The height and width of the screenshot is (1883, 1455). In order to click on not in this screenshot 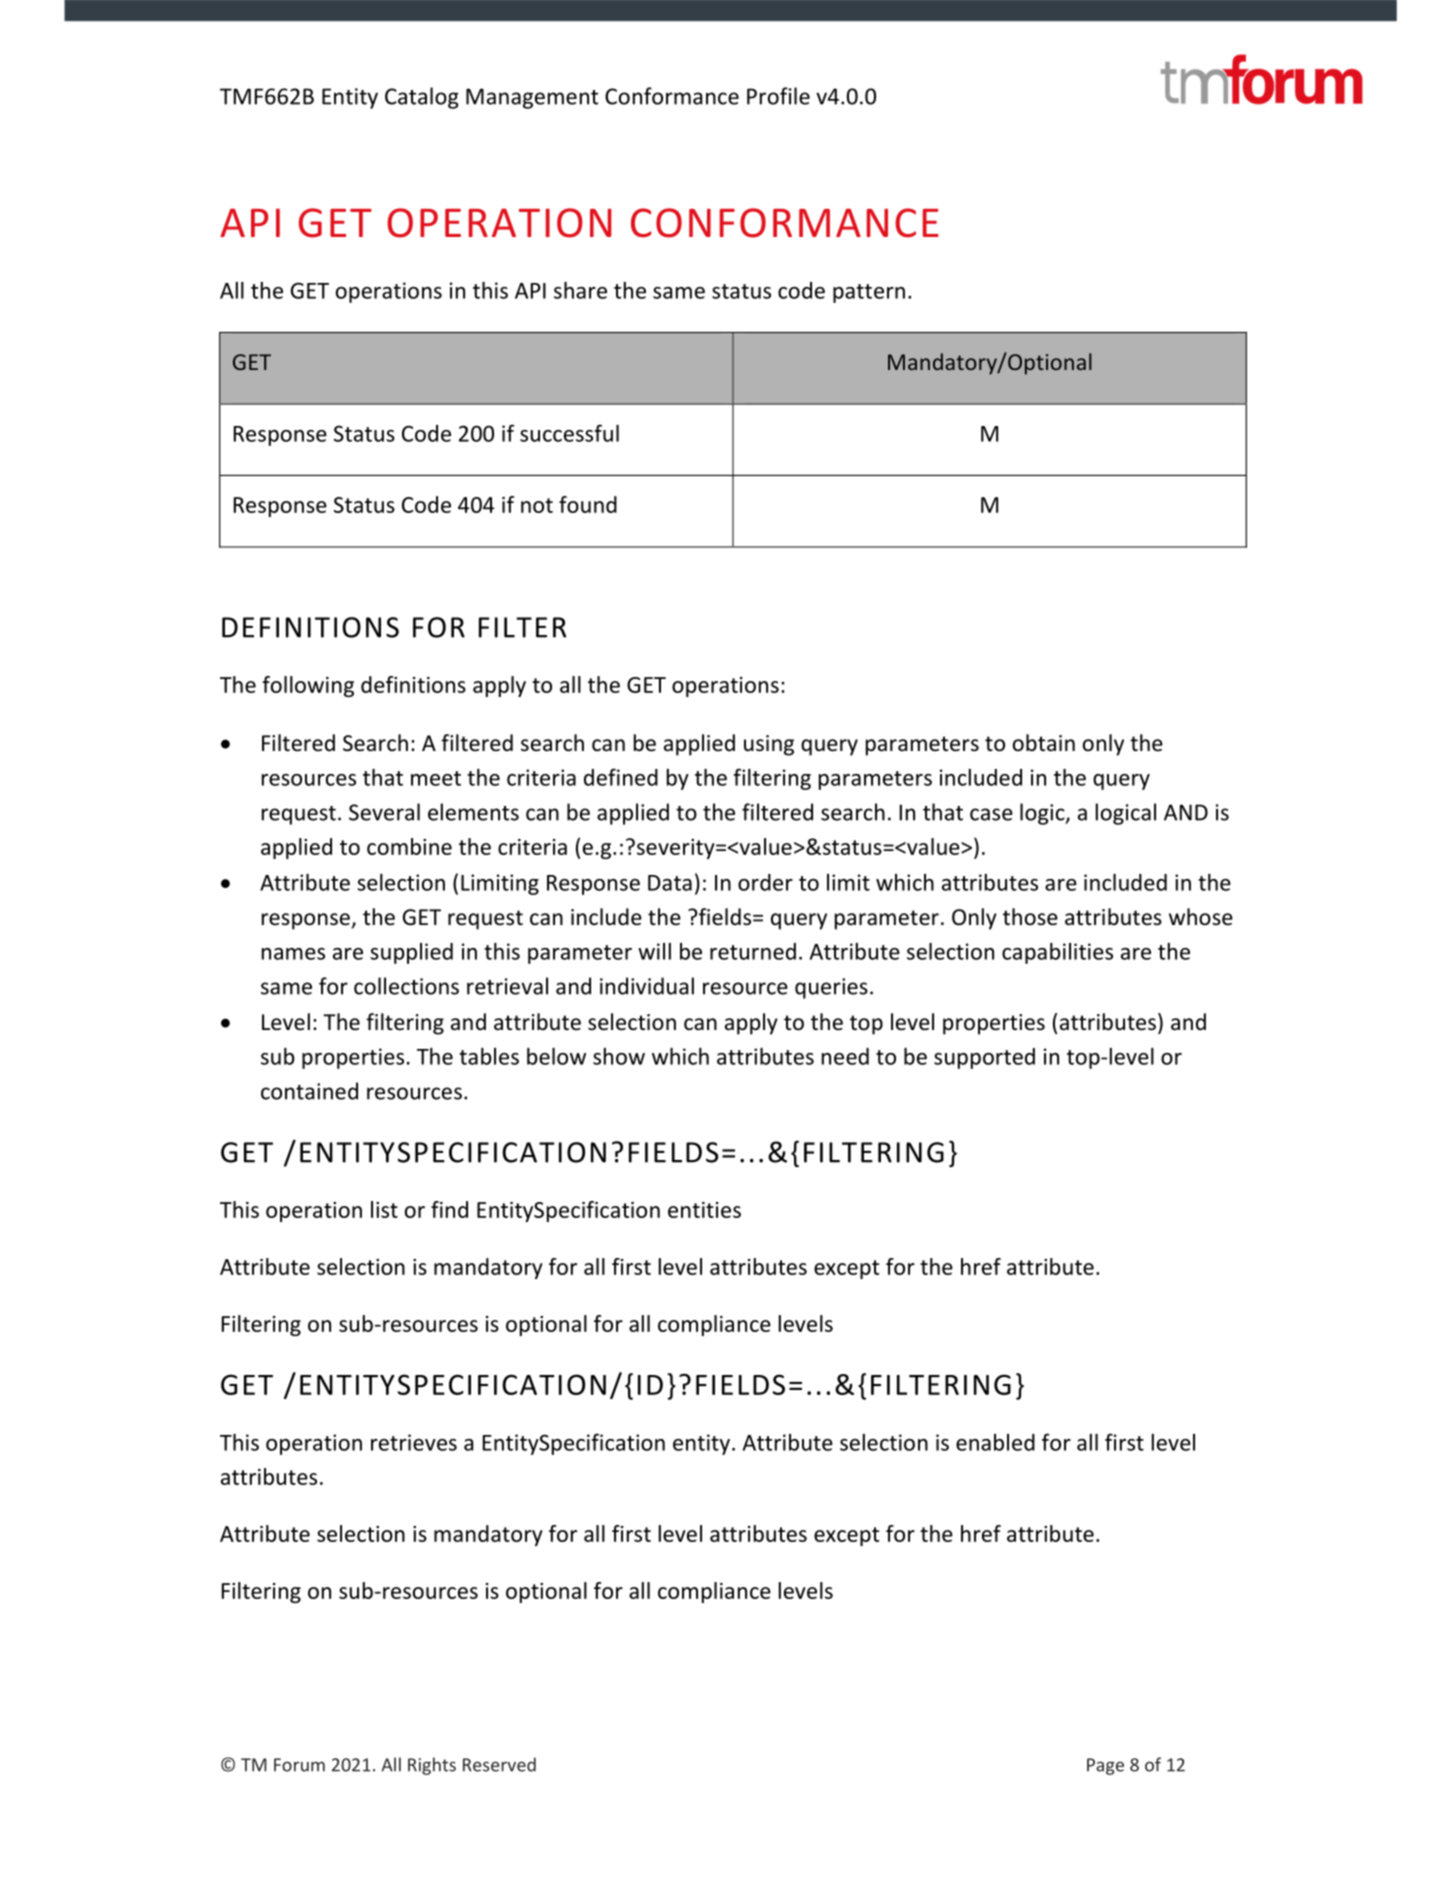, I will do `click(537, 505)`.
